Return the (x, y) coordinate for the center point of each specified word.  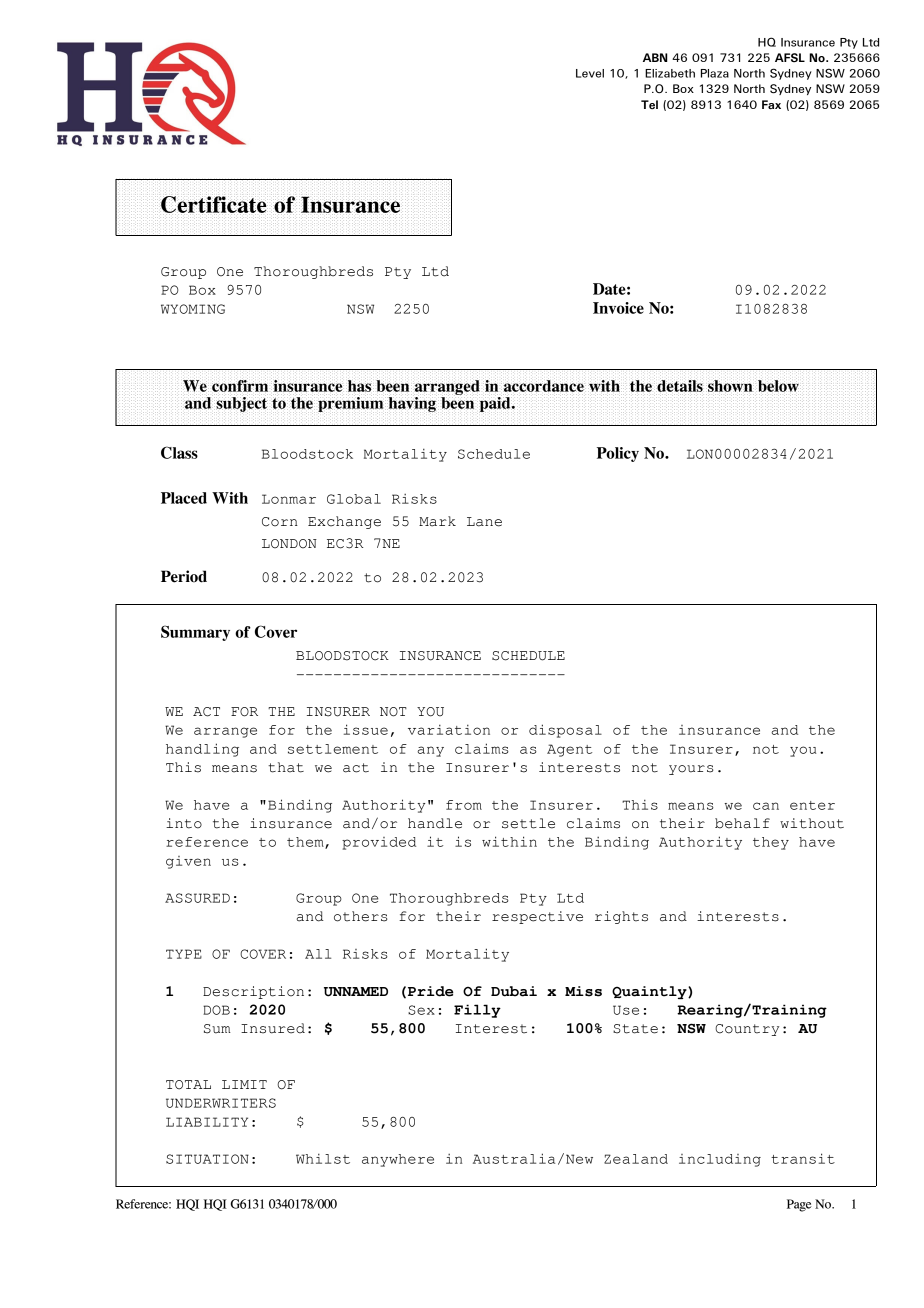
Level (590, 73)
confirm (240, 386)
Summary (195, 633)
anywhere (398, 1160)
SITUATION (207, 1159)
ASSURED (197, 898)
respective (537, 917)
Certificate (214, 204)
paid (496, 404)
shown (730, 386)
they (771, 843)
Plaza (715, 73)
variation (449, 730)
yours (691, 770)
